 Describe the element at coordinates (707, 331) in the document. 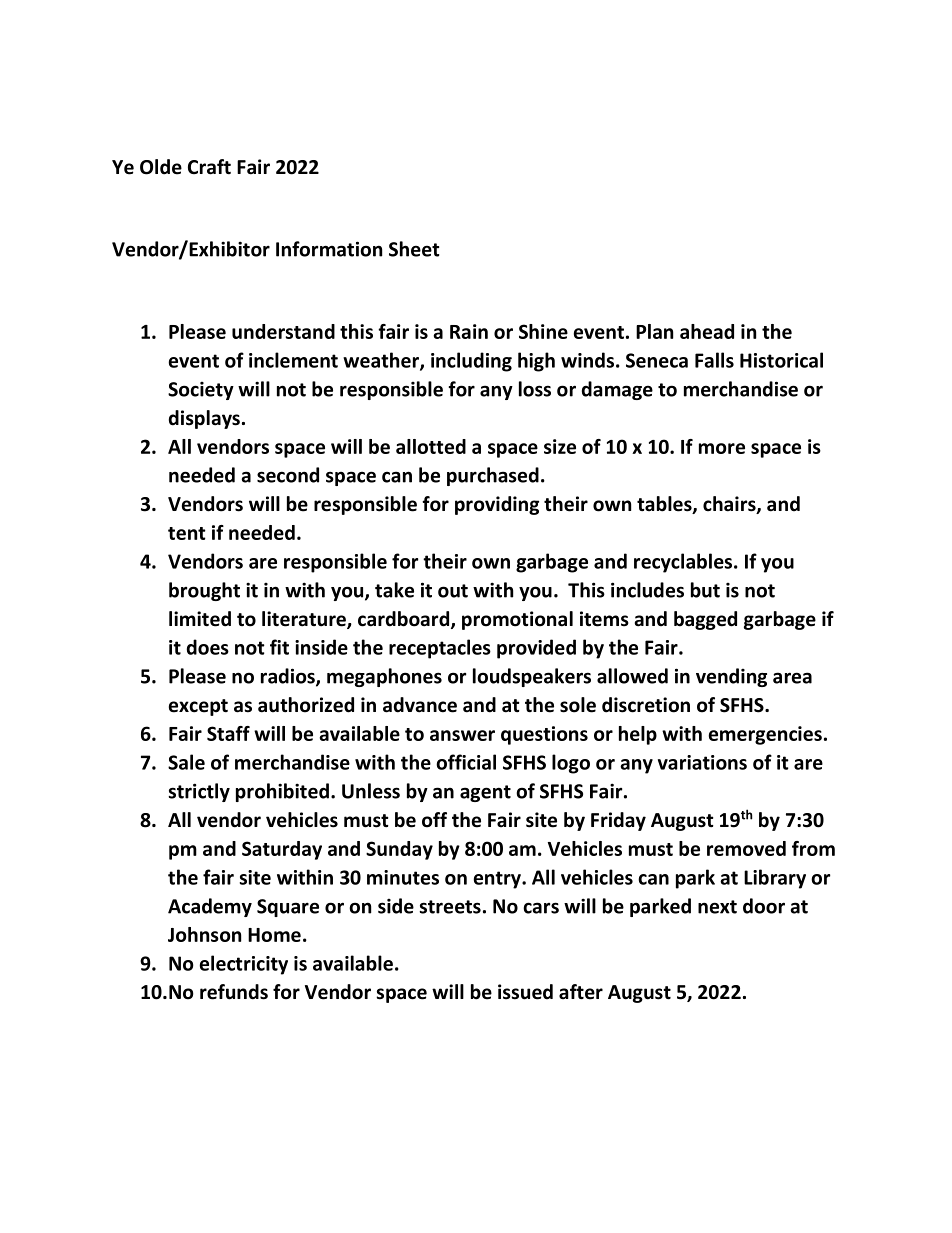

I see `ahead` at that location.
